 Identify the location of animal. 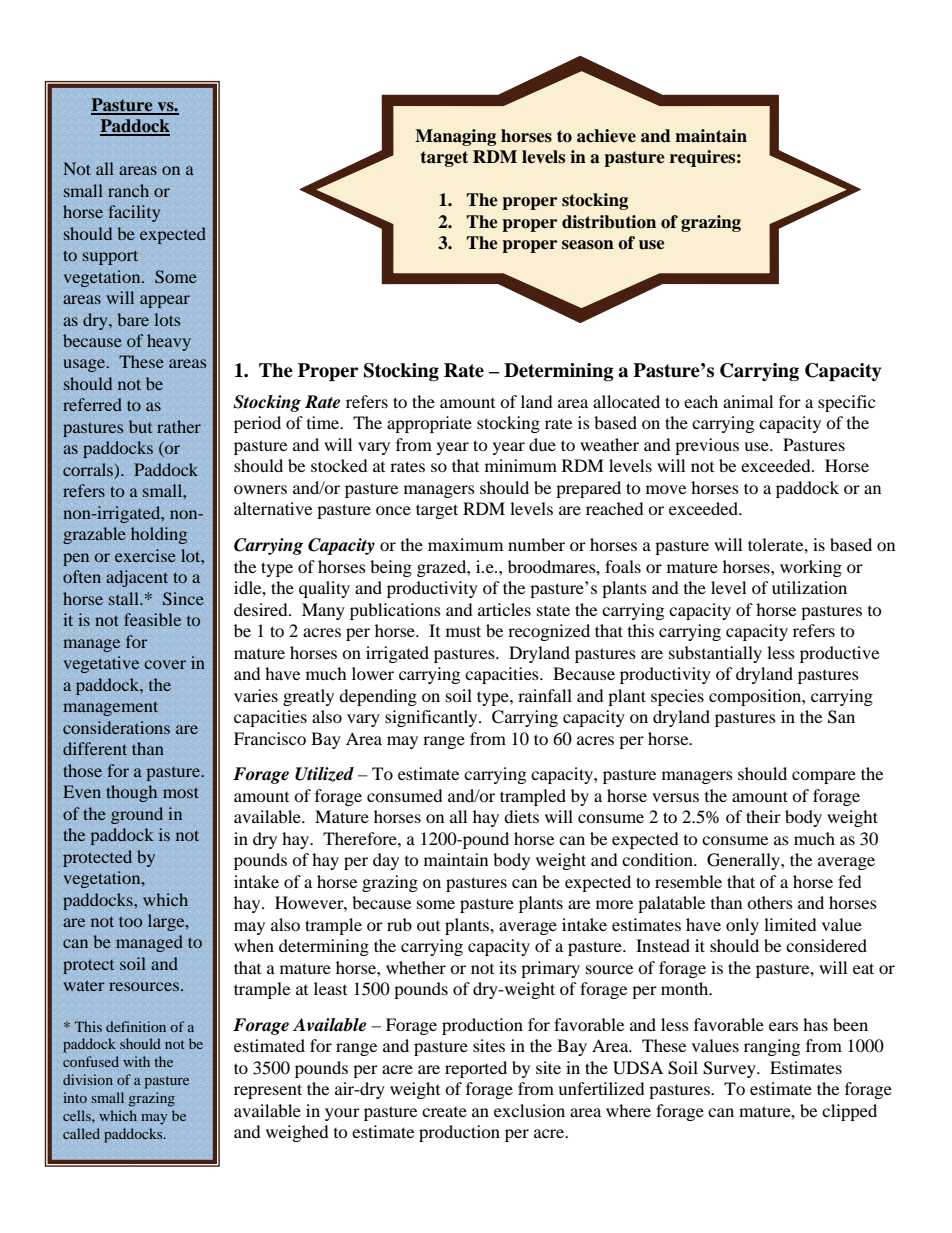
(748, 401).
